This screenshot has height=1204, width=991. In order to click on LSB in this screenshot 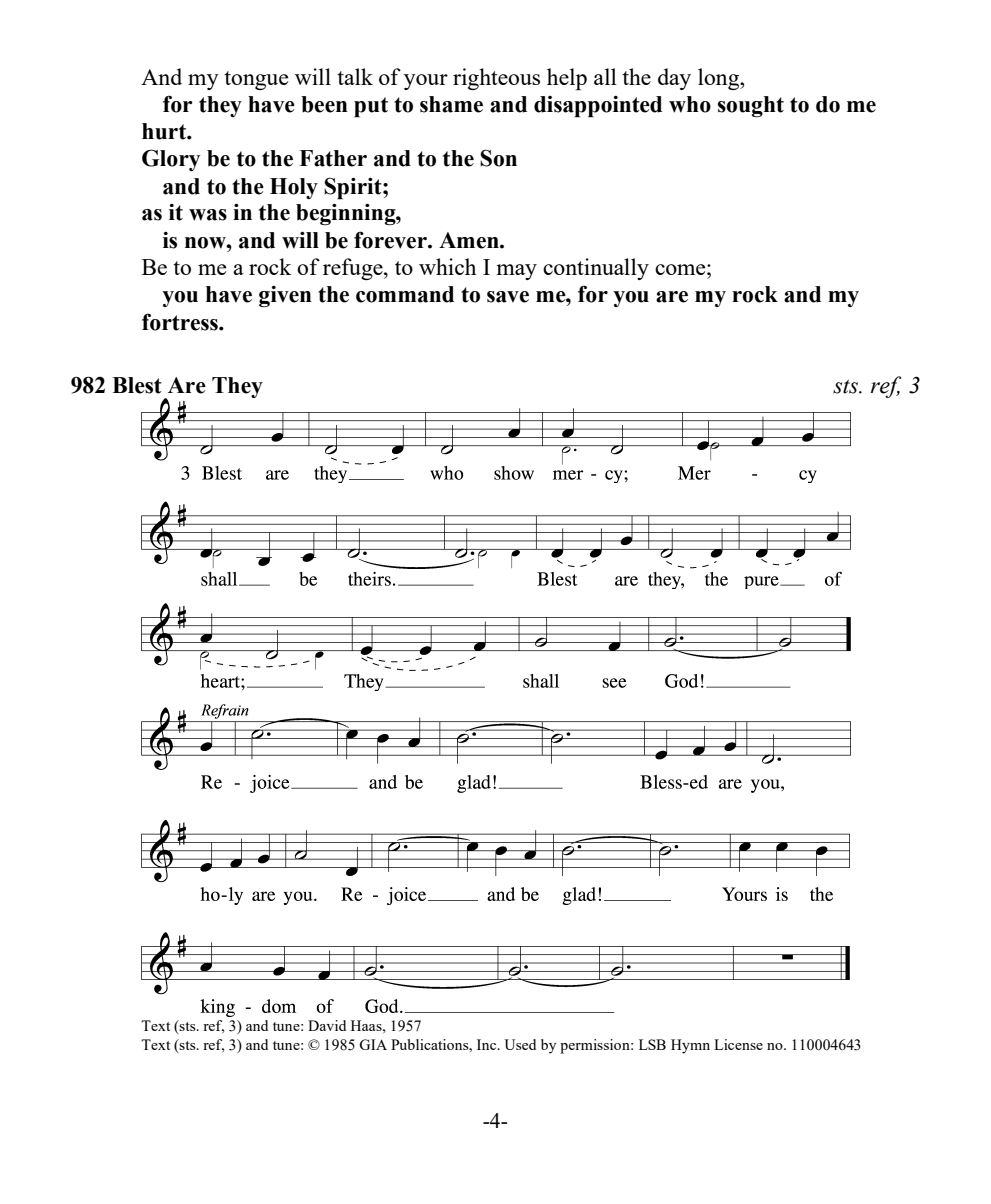, I will do `click(652, 1044)`.
